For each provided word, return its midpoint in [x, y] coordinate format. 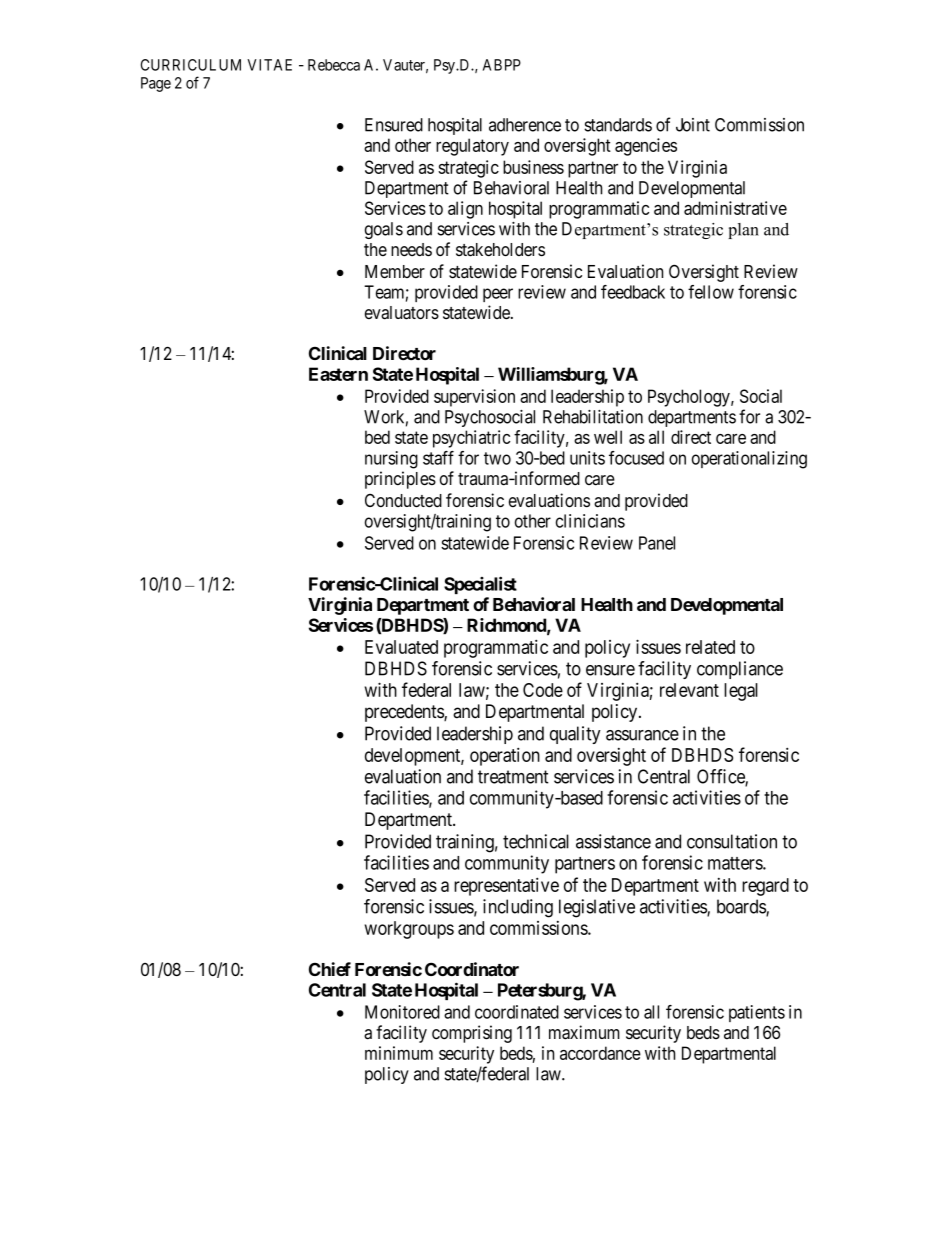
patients [757, 1013]
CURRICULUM [191, 65]
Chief [330, 969]
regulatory [472, 147]
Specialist [480, 585]
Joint [693, 125]
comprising [472, 1034]
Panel [657, 543]
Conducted [403, 500]
